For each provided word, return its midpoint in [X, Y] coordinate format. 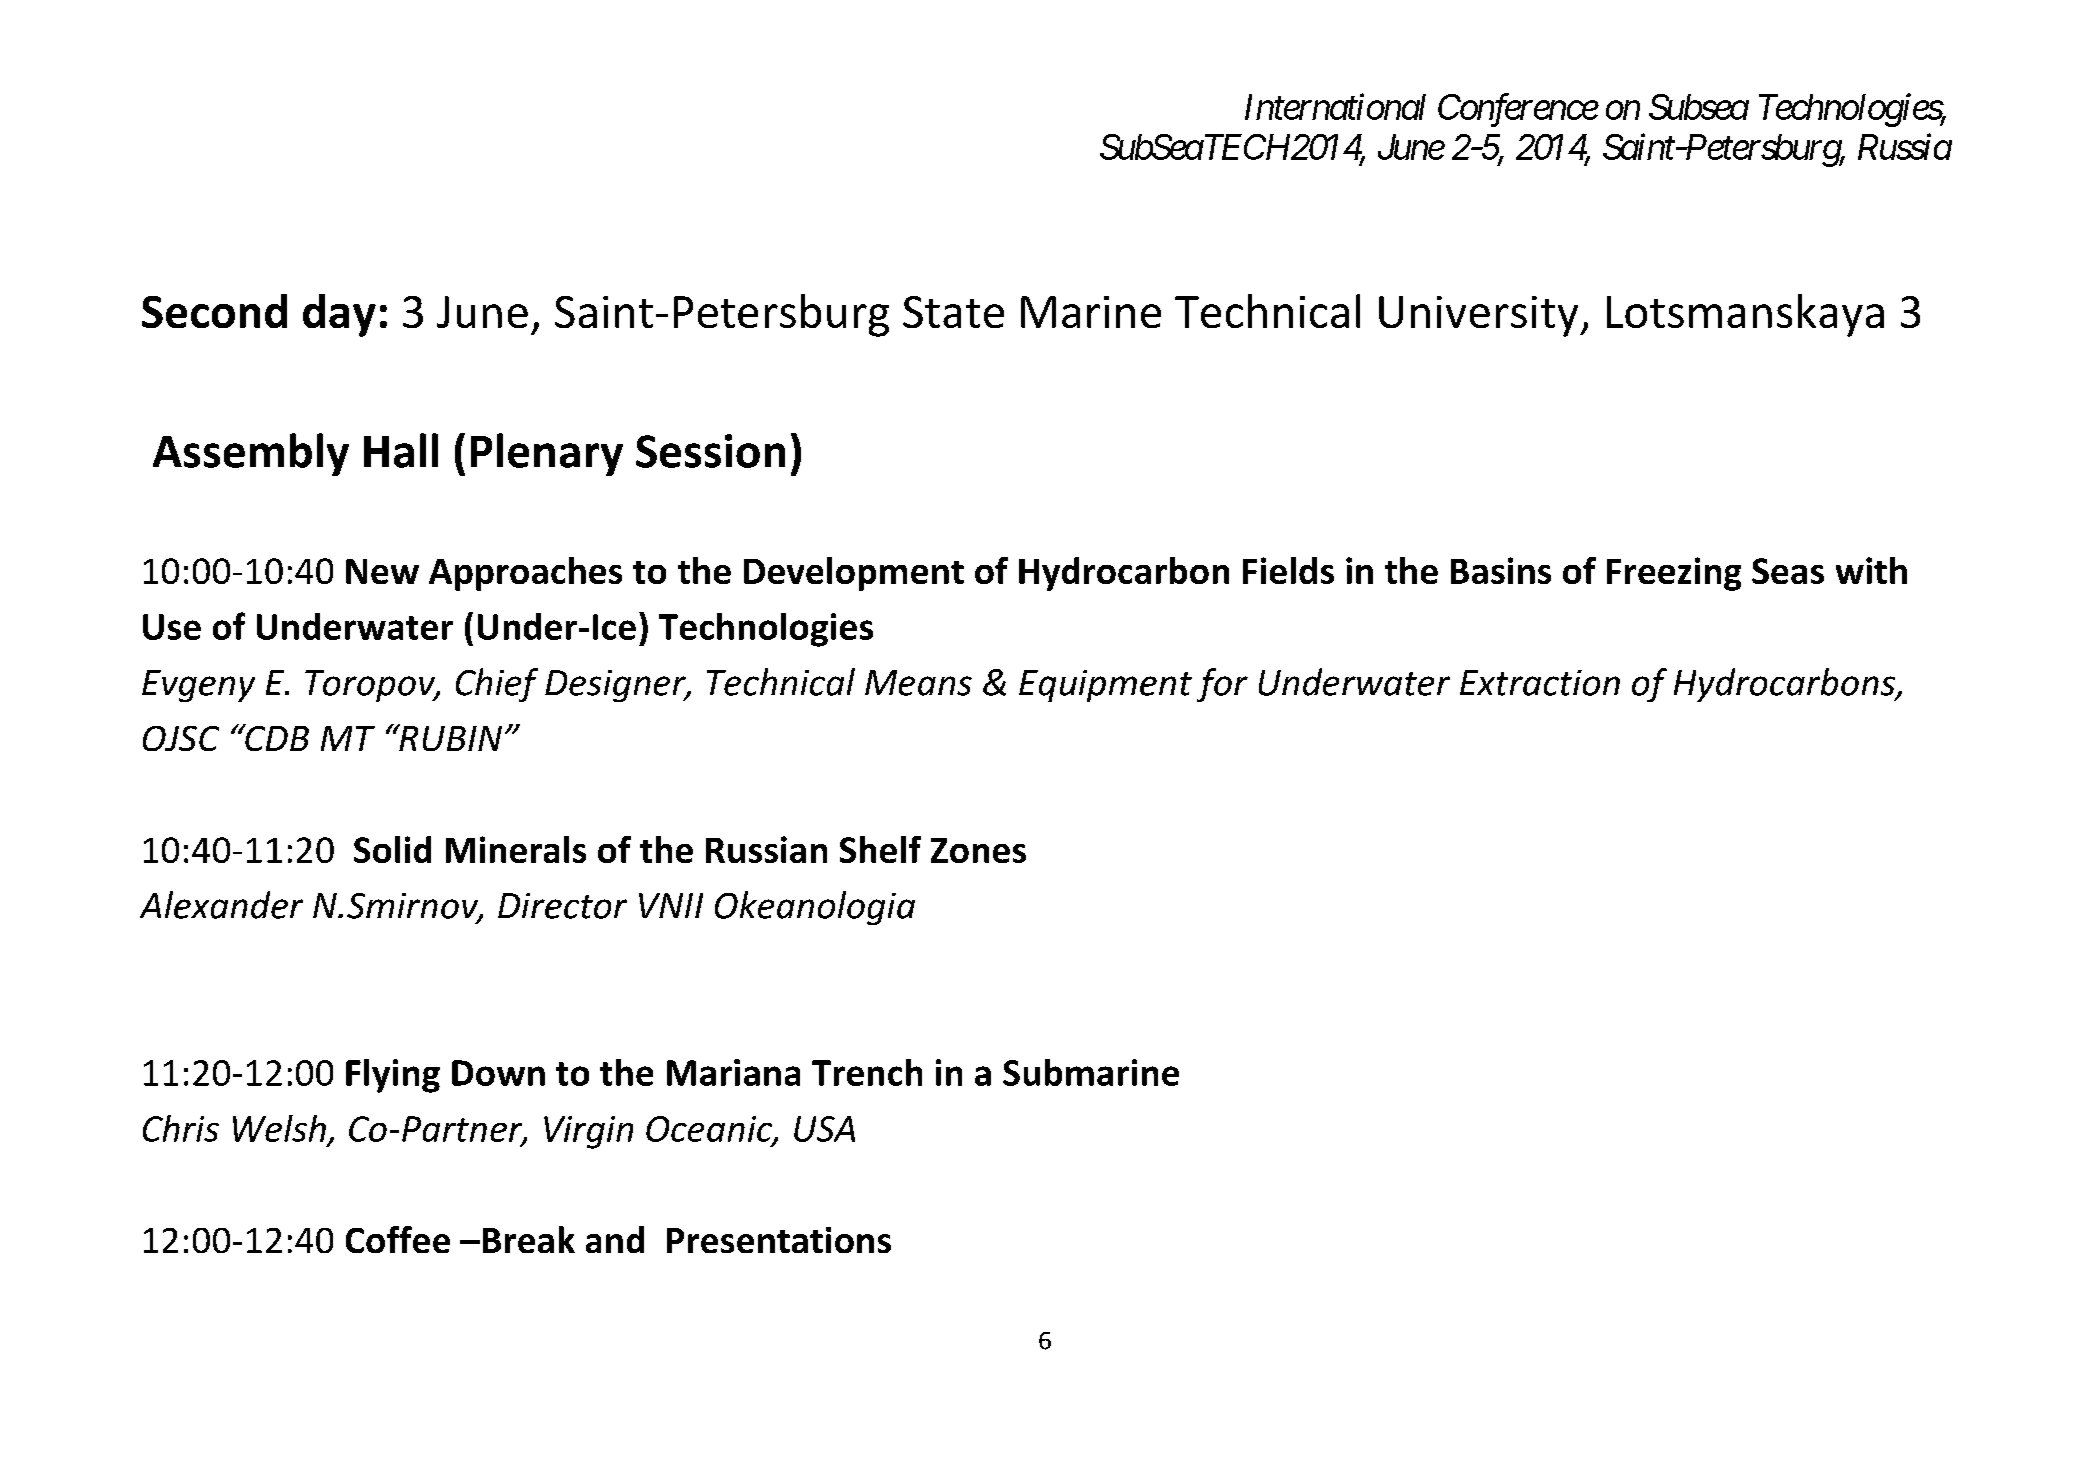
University [1480, 316]
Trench [867, 1072]
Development [854, 574]
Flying [393, 1076]
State [953, 312]
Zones [978, 850]
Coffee [398, 1239]
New [382, 571]
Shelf [880, 849]
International [1335, 106]
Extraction [1540, 683]
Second [214, 311]
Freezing [1674, 574]
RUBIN [449, 737]
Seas [1788, 571]
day [339, 315]
